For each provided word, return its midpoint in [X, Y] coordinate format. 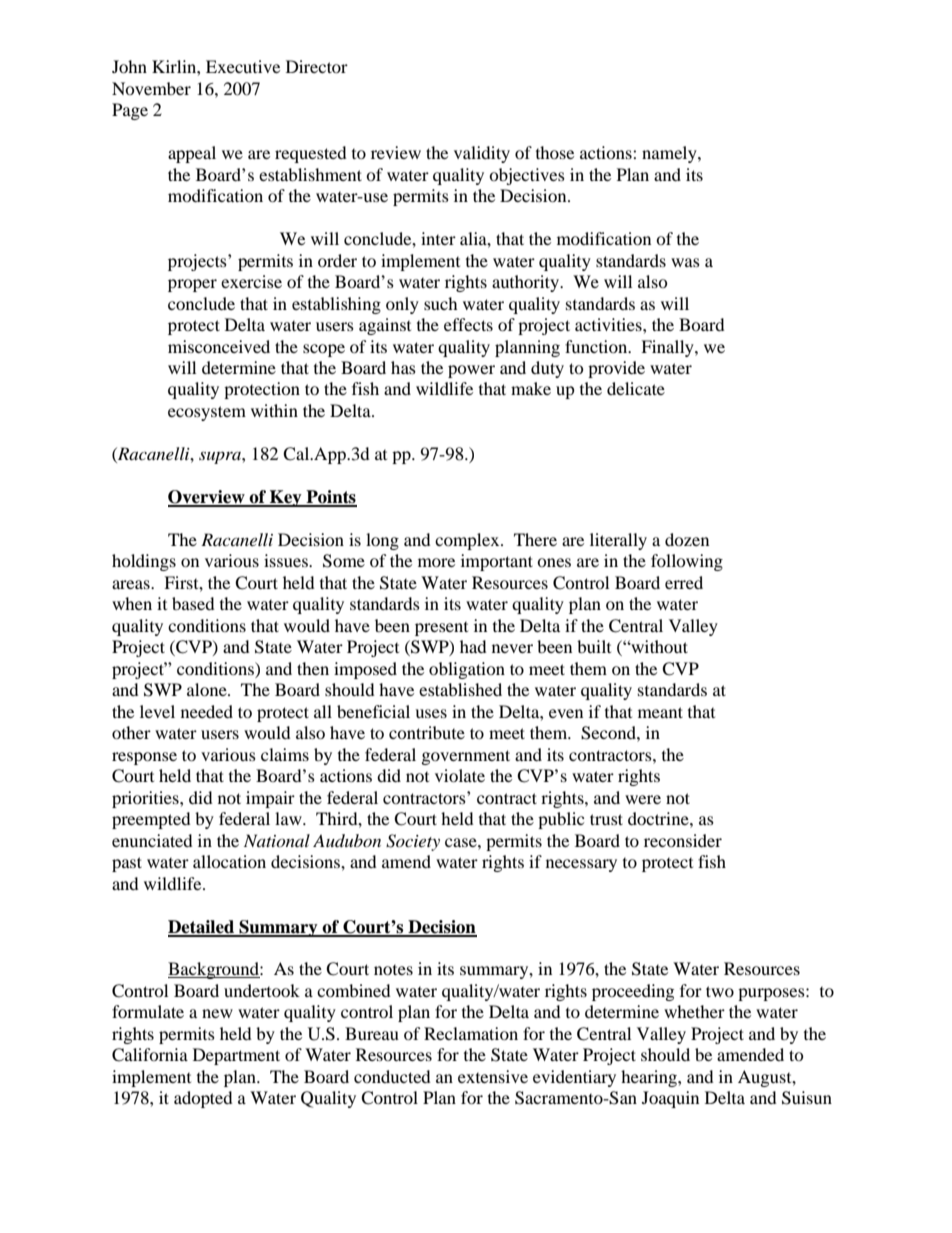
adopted [203, 1099]
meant [660, 712]
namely [670, 154]
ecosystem [207, 413]
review [396, 152]
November [151, 88]
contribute [427, 732]
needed [207, 711]
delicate [636, 388]
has [403, 367]
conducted [392, 1076]
